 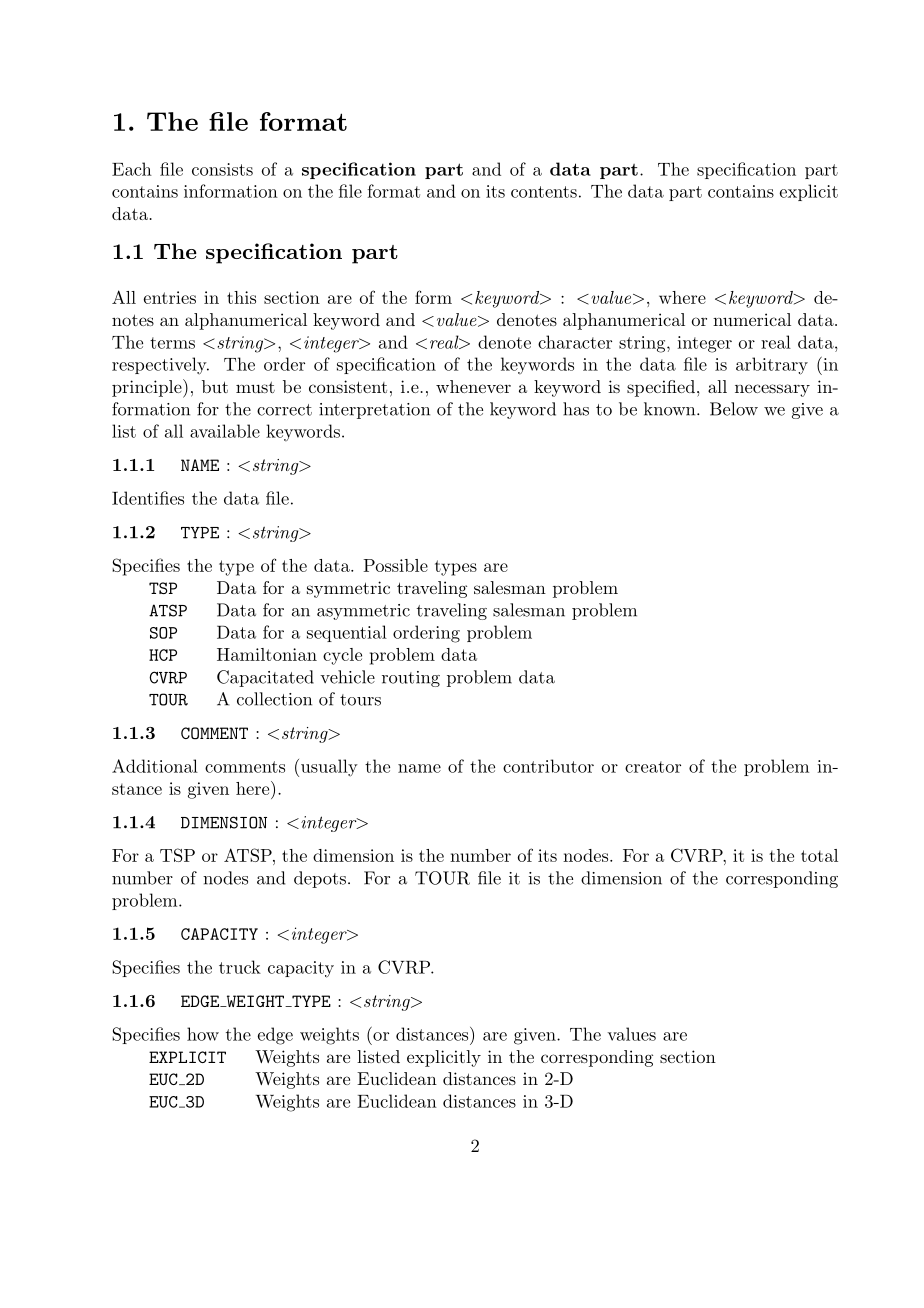 What do you see at coordinates (222, 169) in the document?
I see `consists` at bounding box center [222, 169].
